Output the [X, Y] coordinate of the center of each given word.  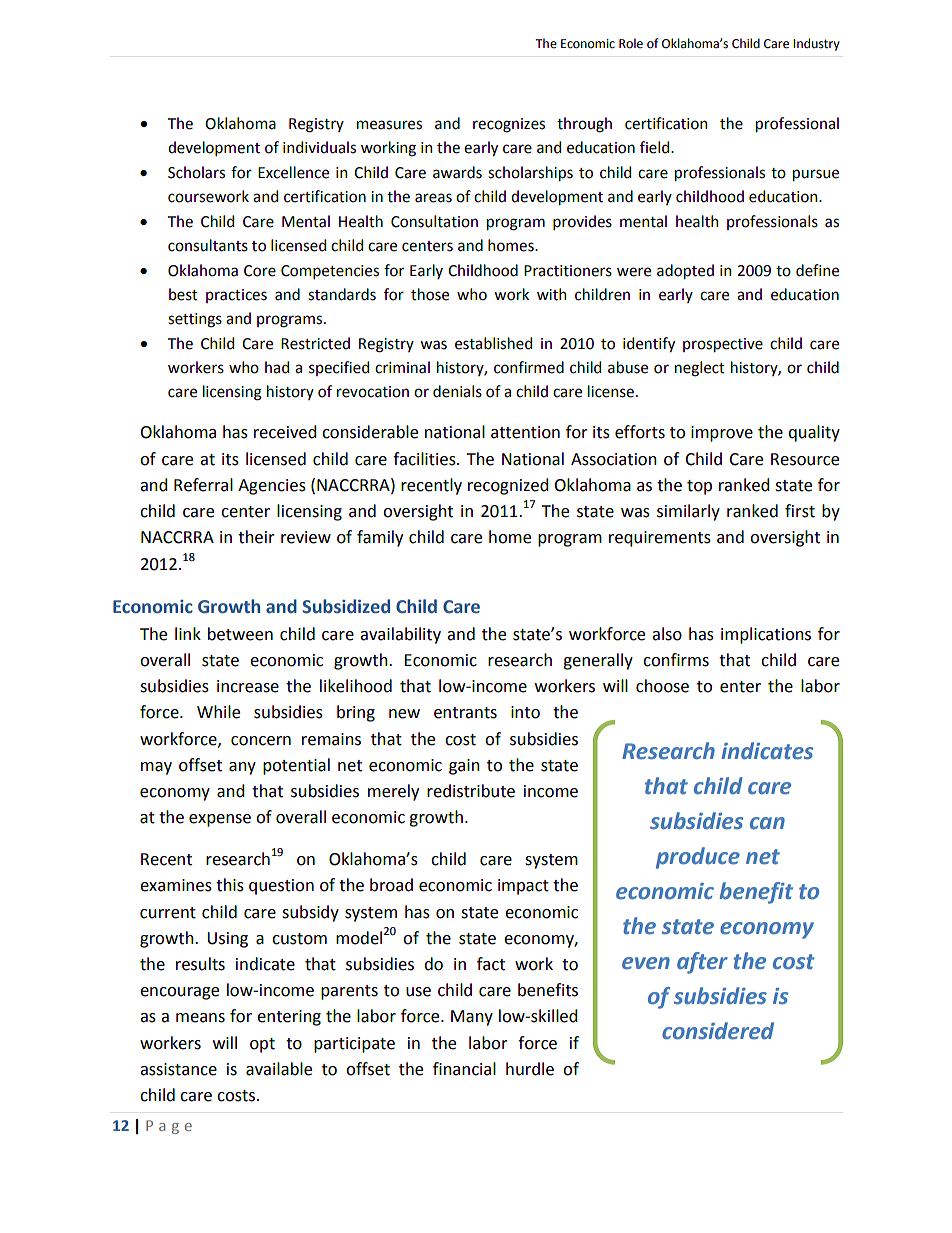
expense [220, 820]
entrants [465, 713]
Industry [816, 44]
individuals [319, 147]
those [430, 294]
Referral [203, 485]
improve [722, 434]
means [200, 1018]
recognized [508, 486]
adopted [685, 271]
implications [766, 635]
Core [260, 271]
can [767, 823]
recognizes [509, 125]
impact [523, 887]
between [240, 634]
